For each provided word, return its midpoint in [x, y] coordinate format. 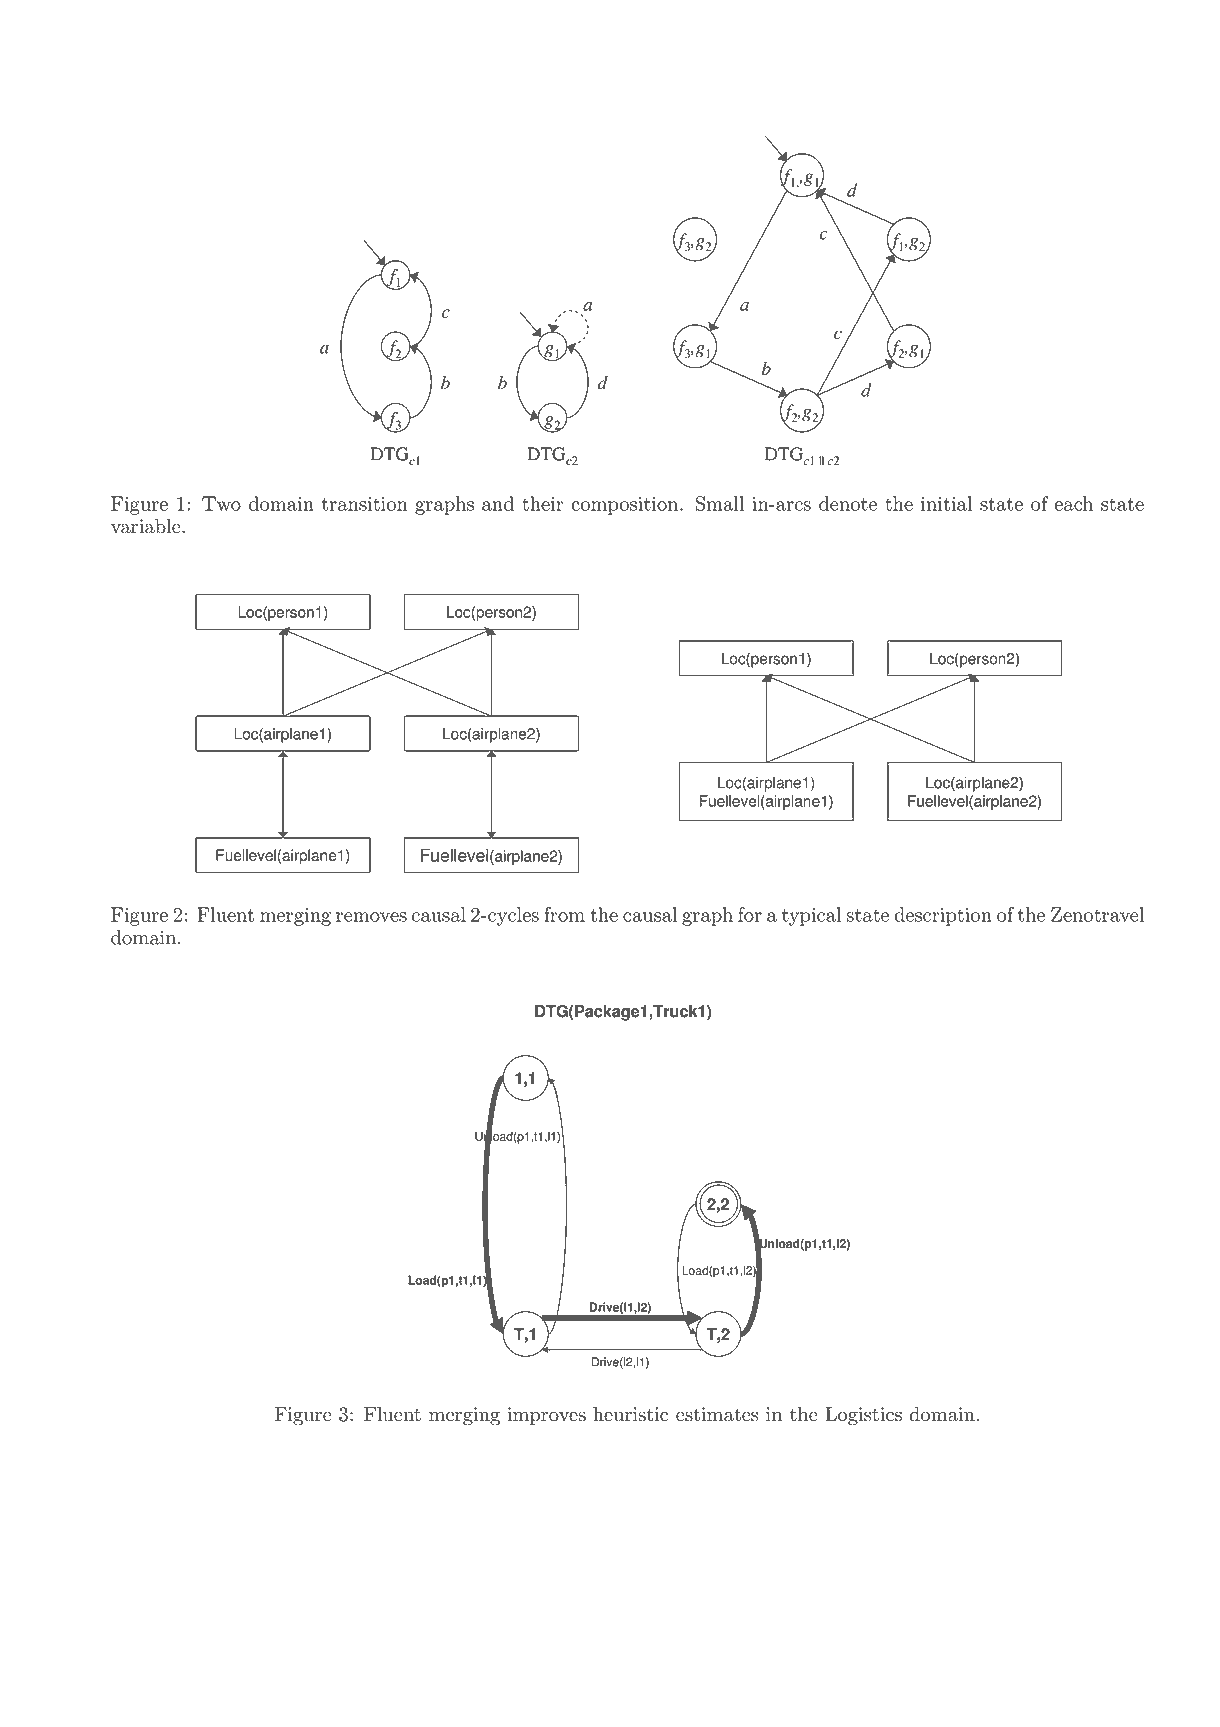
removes [371, 917]
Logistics [863, 1416]
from [564, 914]
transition [365, 504]
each [1074, 503]
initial [946, 503]
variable [147, 526]
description [943, 916]
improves [546, 1416]
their [542, 503]
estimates [717, 1414]
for [750, 914]
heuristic [630, 1414]
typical [811, 916]
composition [626, 506]
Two [221, 503]
